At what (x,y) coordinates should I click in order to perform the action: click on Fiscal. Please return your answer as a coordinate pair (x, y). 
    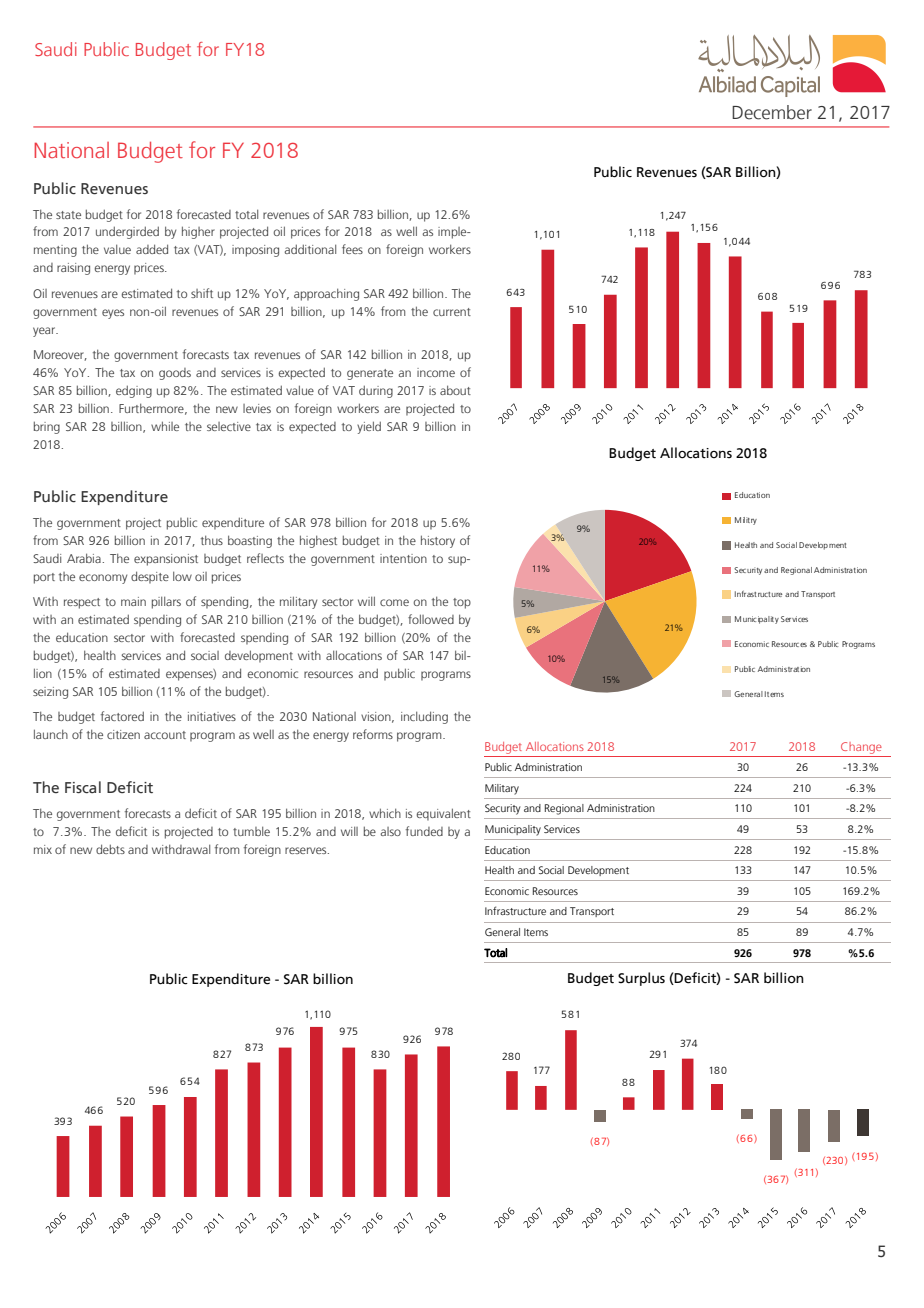
    Looking at the image, I should click on (83, 787).
